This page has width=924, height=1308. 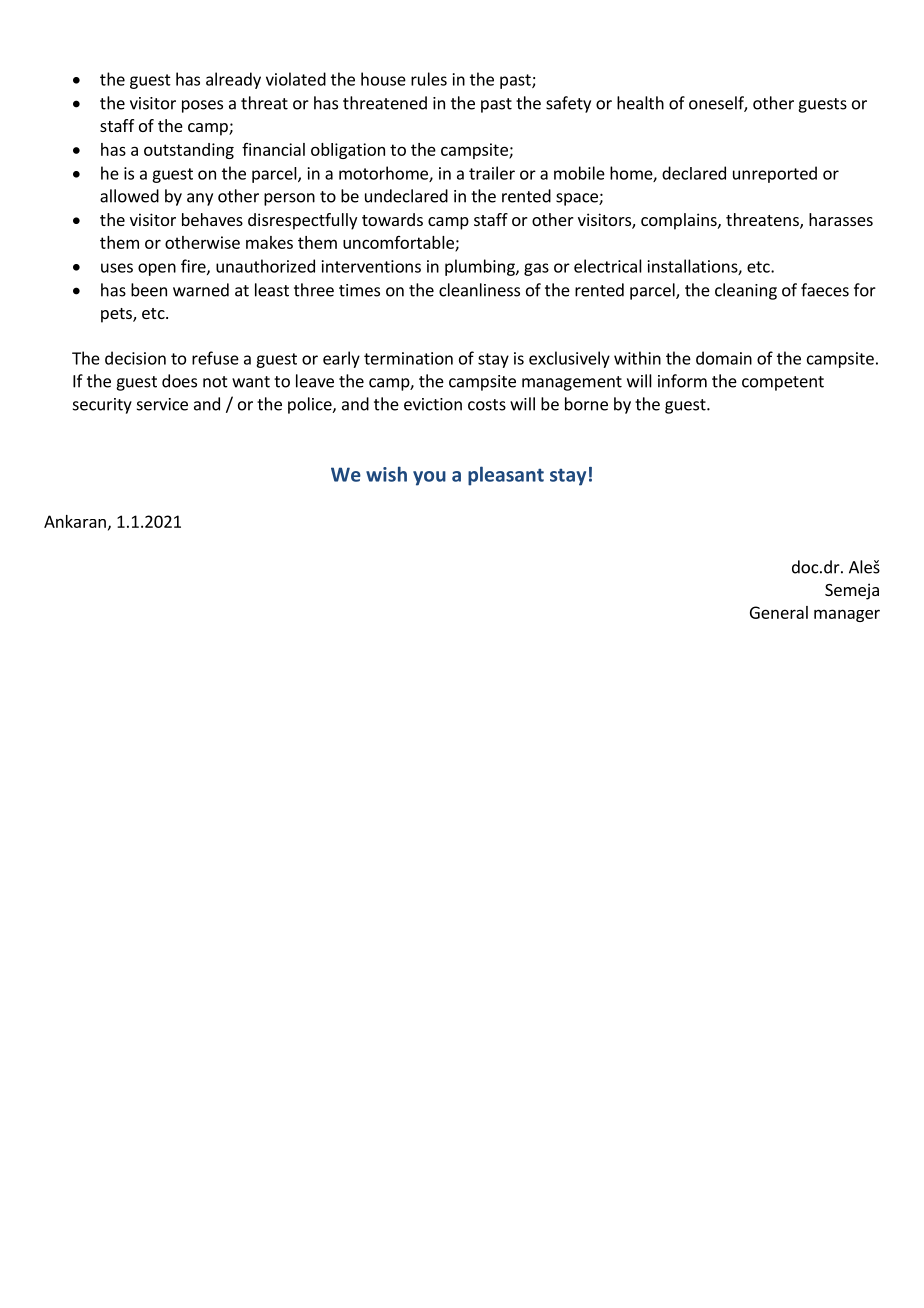 What do you see at coordinates (640, 103) in the page?
I see `health` at bounding box center [640, 103].
